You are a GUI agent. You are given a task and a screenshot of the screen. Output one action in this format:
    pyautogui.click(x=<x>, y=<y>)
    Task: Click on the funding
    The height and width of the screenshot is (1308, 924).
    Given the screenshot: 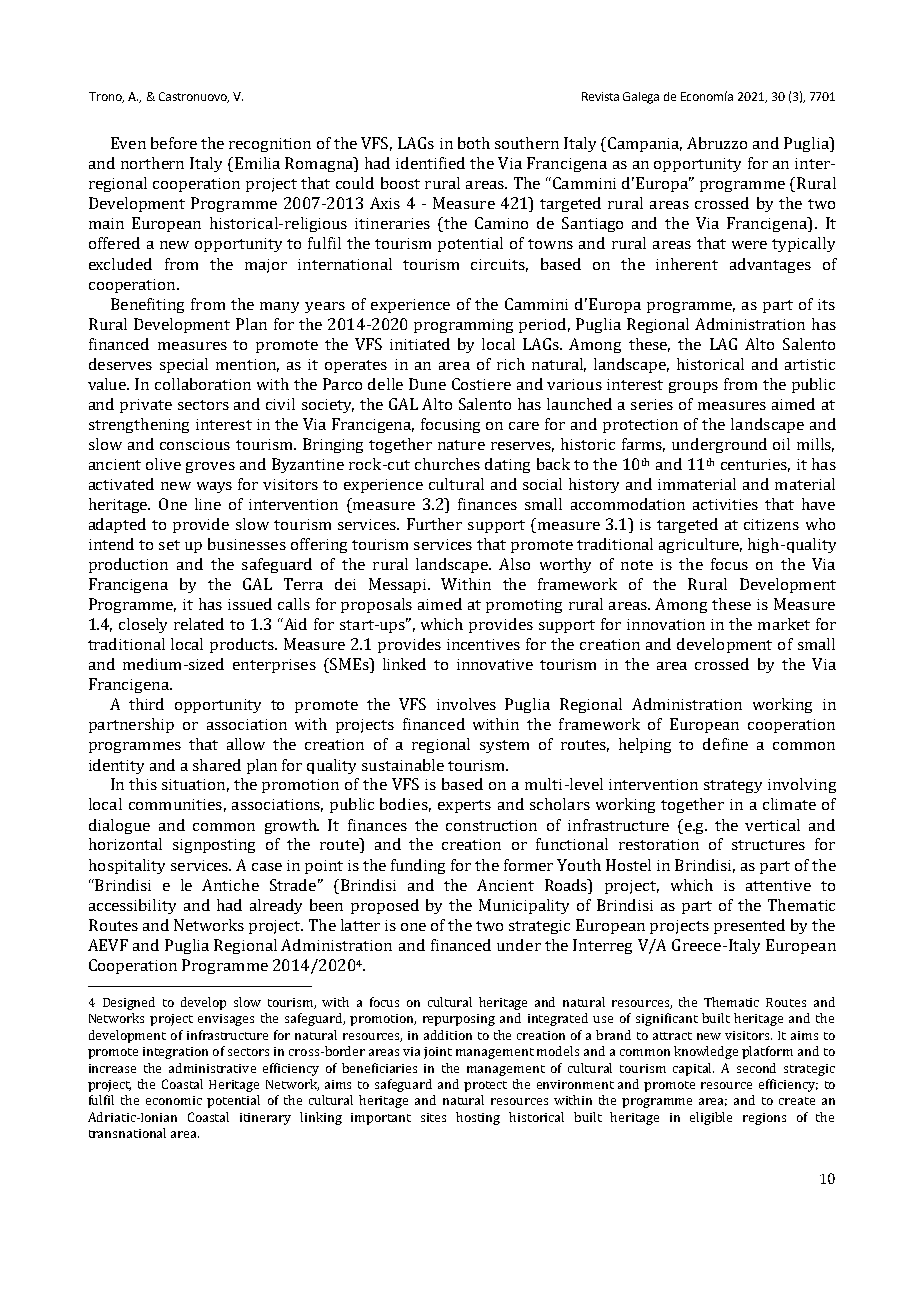 What is the action you would take?
    pyautogui.click(x=418, y=866)
